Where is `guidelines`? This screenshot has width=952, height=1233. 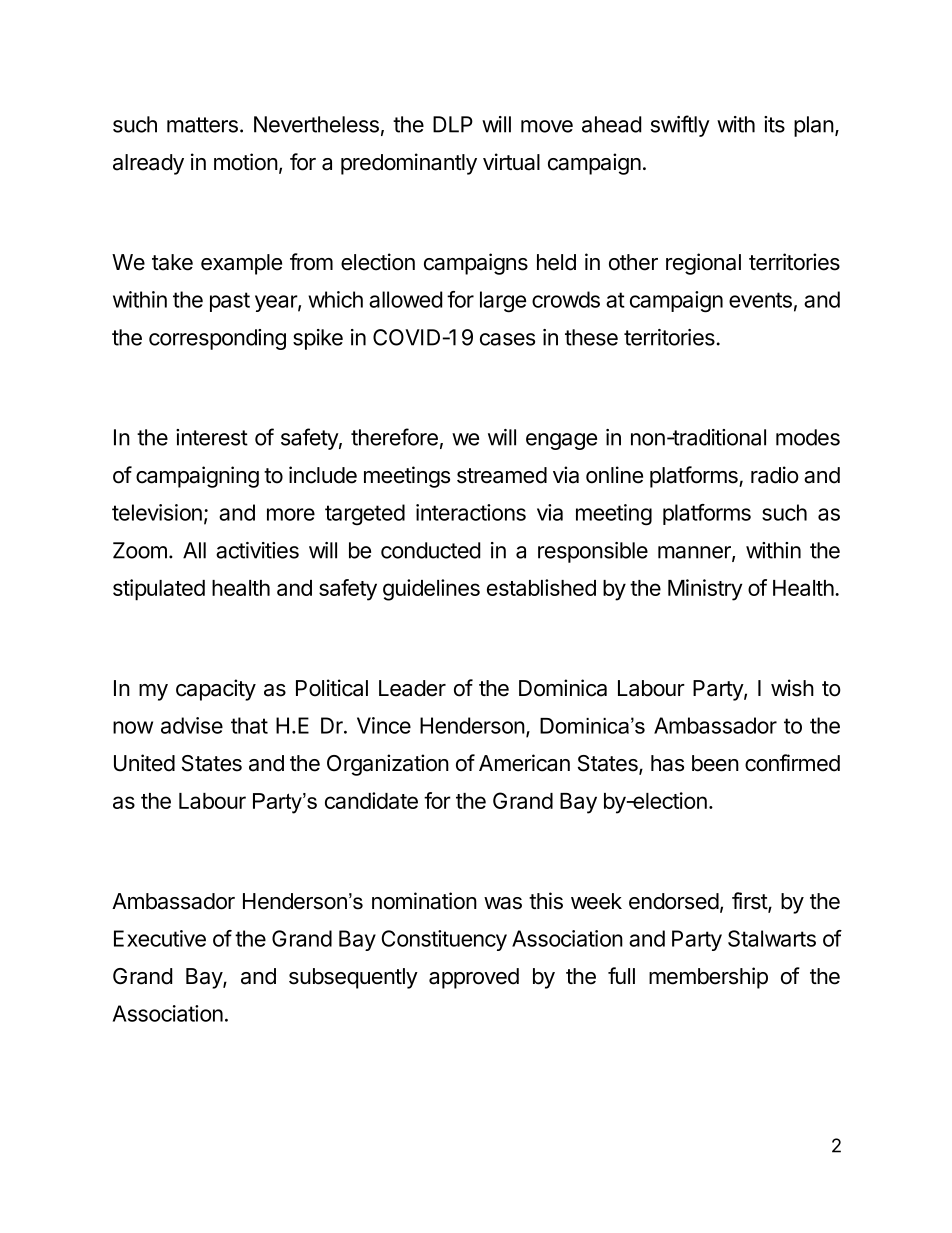
guidelines is located at coordinates (431, 590).
